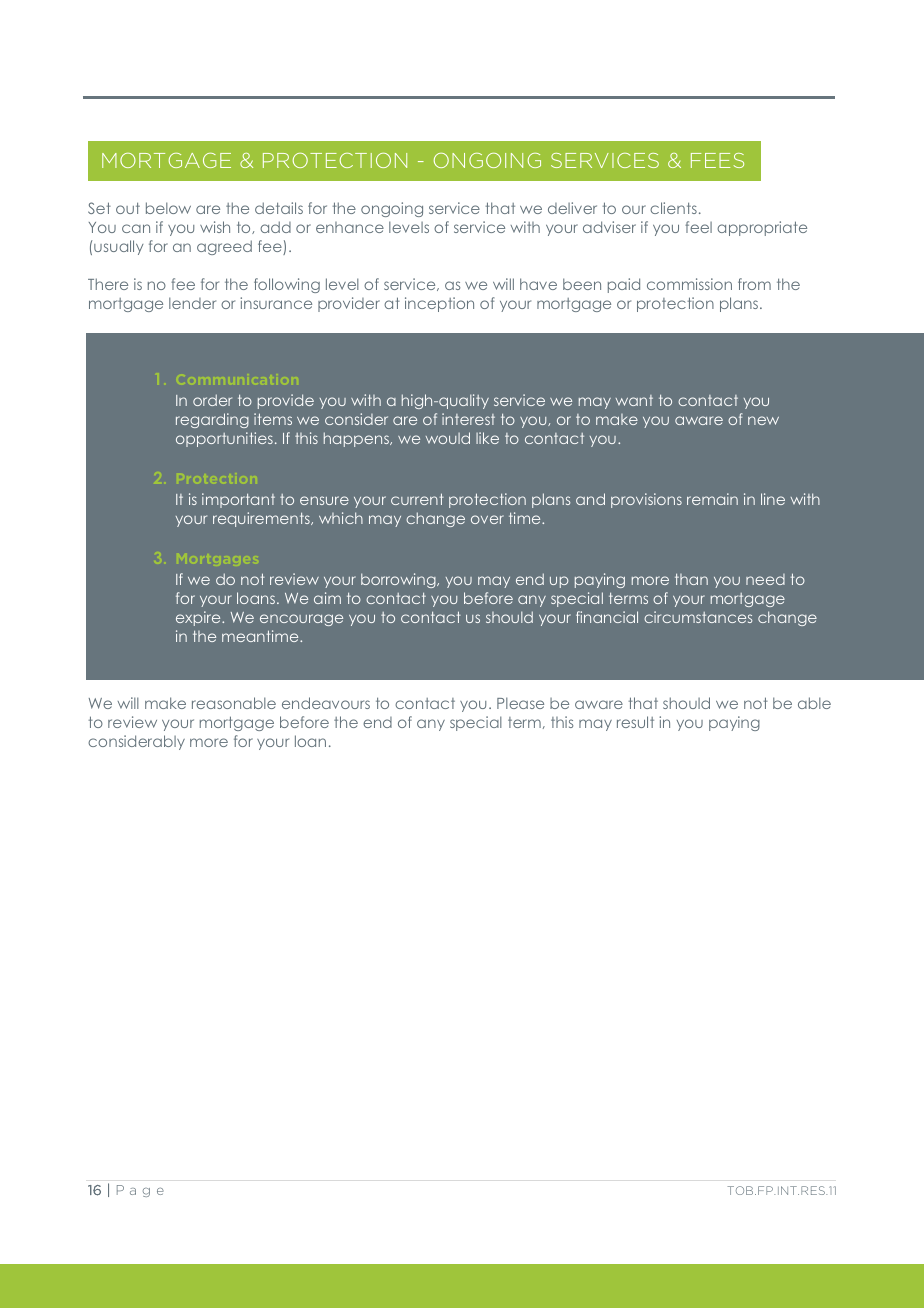 Image resolution: width=924 pixels, height=1308 pixels. What do you see at coordinates (212, 400) in the screenshot?
I see `order` at bounding box center [212, 400].
